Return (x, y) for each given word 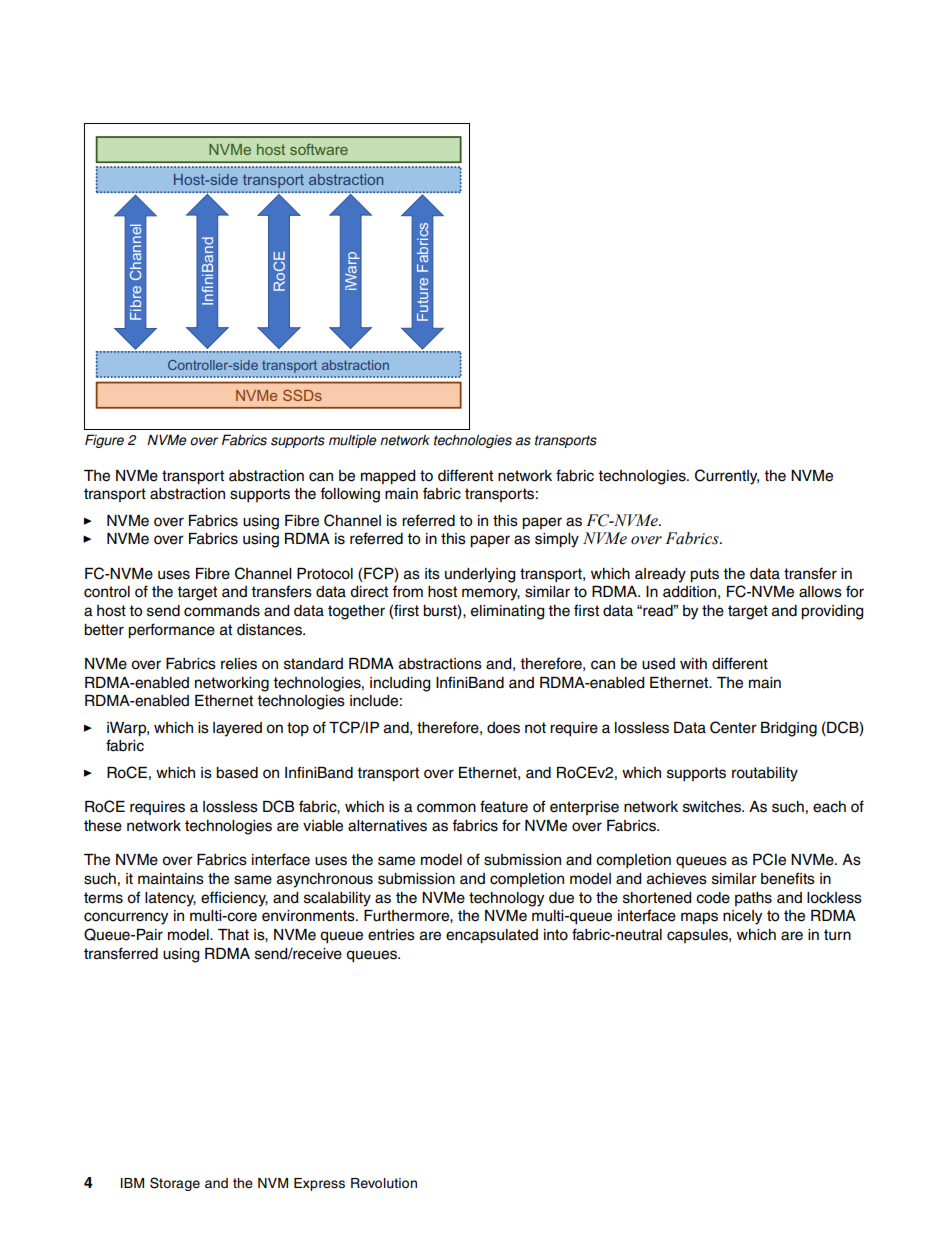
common (446, 808)
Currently (727, 477)
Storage (175, 1184)
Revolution (384, 1183)
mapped (388, 477)
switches (713, 807)
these (103, 826)
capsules (698, 936)
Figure (104, 441)
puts (704, 575)
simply (557, 540)
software (319, 149)
